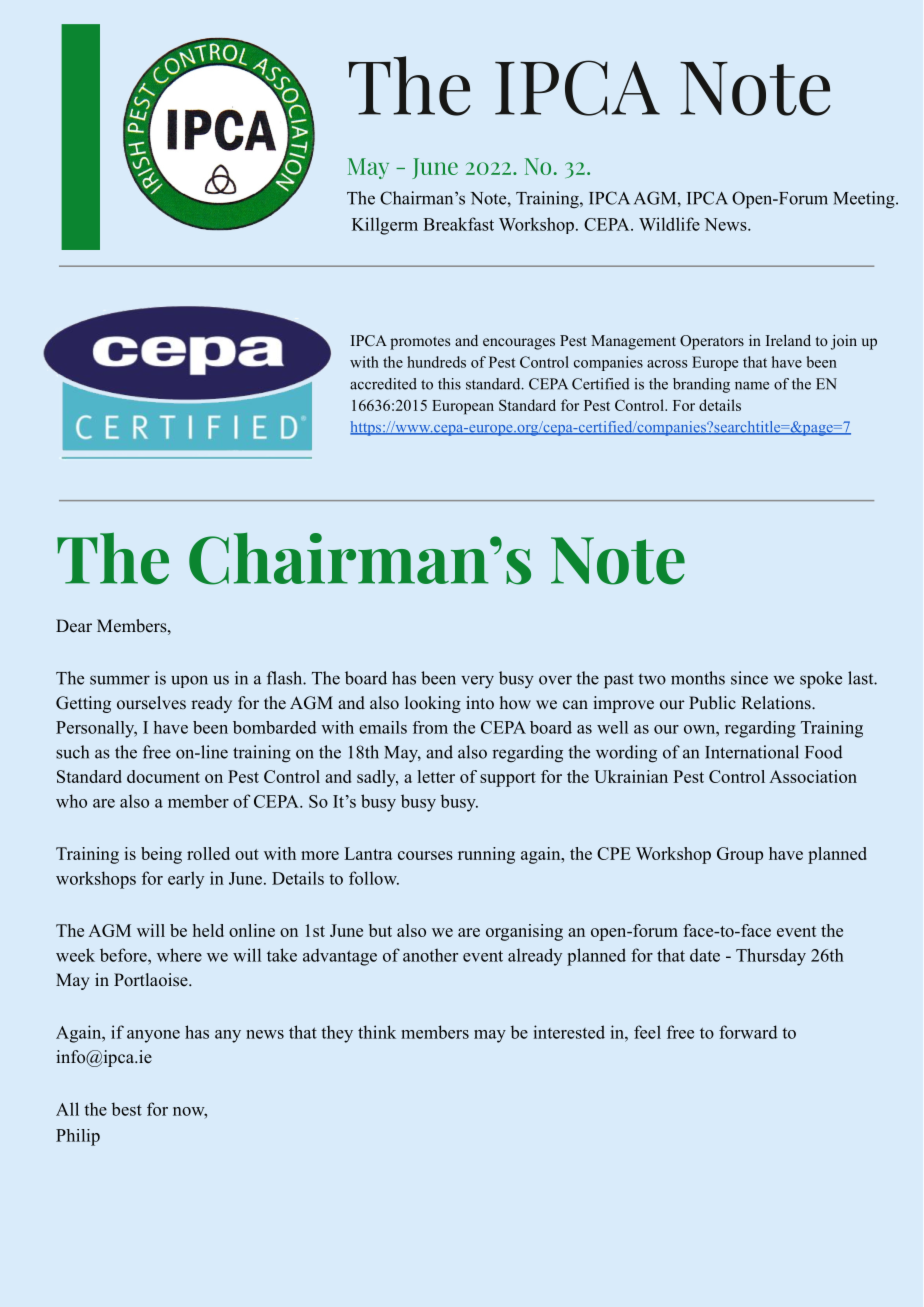 This page has width=924, height=1307. Describe the element at coordinates (477, 682) in the page. I see `very` at that location.
